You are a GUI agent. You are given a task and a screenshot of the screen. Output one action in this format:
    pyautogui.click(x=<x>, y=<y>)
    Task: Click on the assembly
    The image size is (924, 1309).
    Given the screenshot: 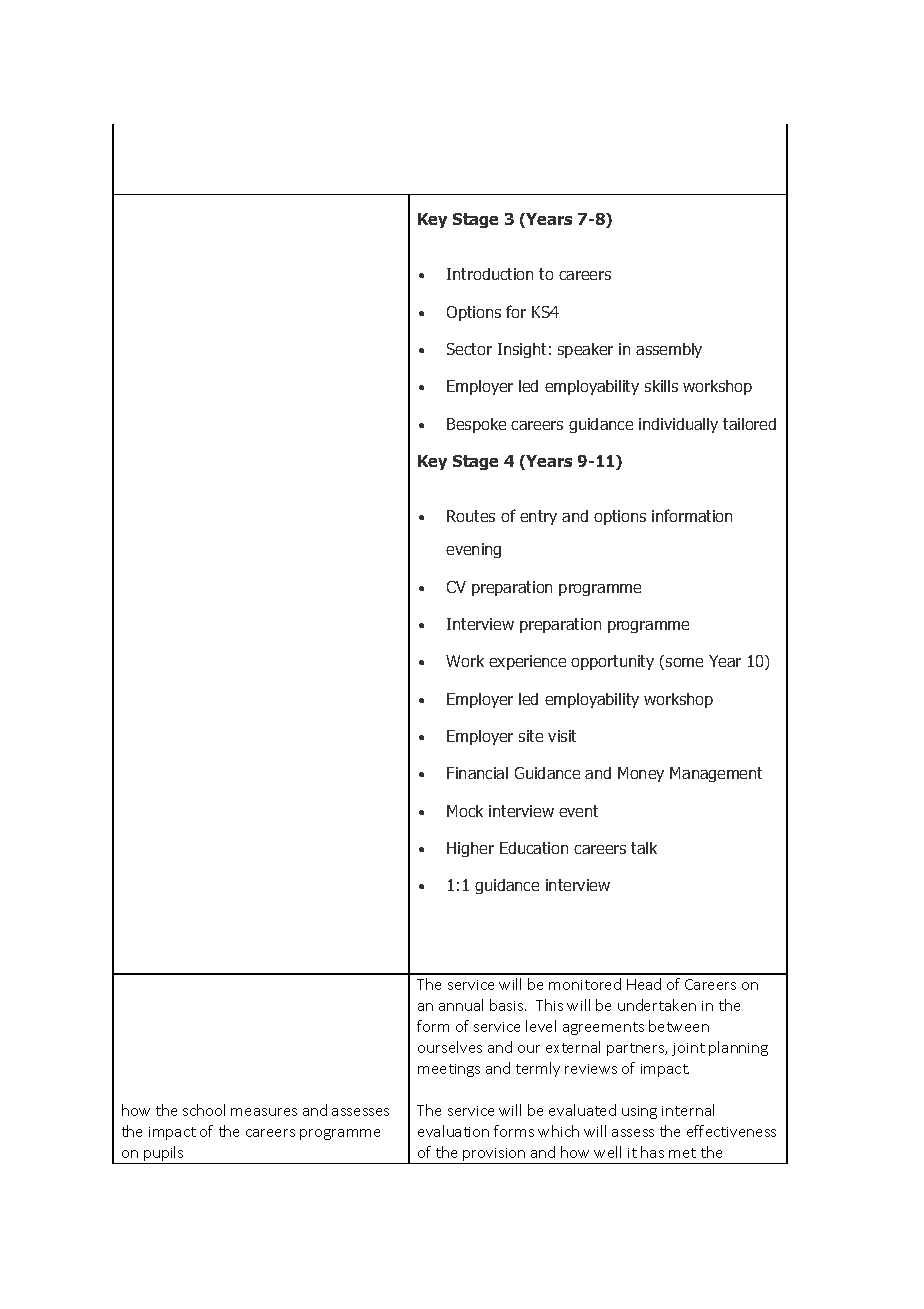 What is the action you would take?
    pyautogui.click(x=669, y=350)
